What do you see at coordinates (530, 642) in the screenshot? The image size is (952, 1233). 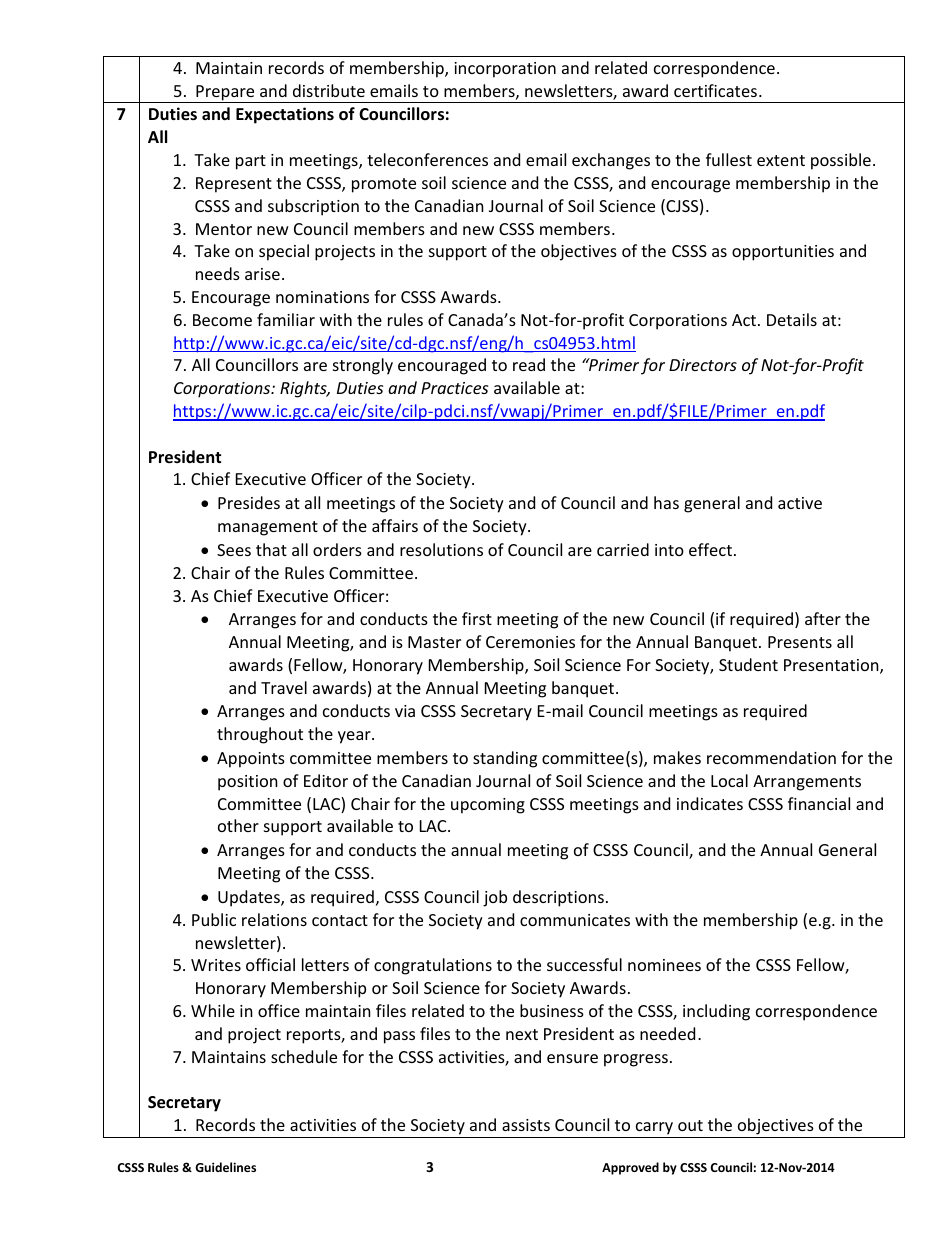 I see `Ceremonies` at bounding box center [530, 642].
